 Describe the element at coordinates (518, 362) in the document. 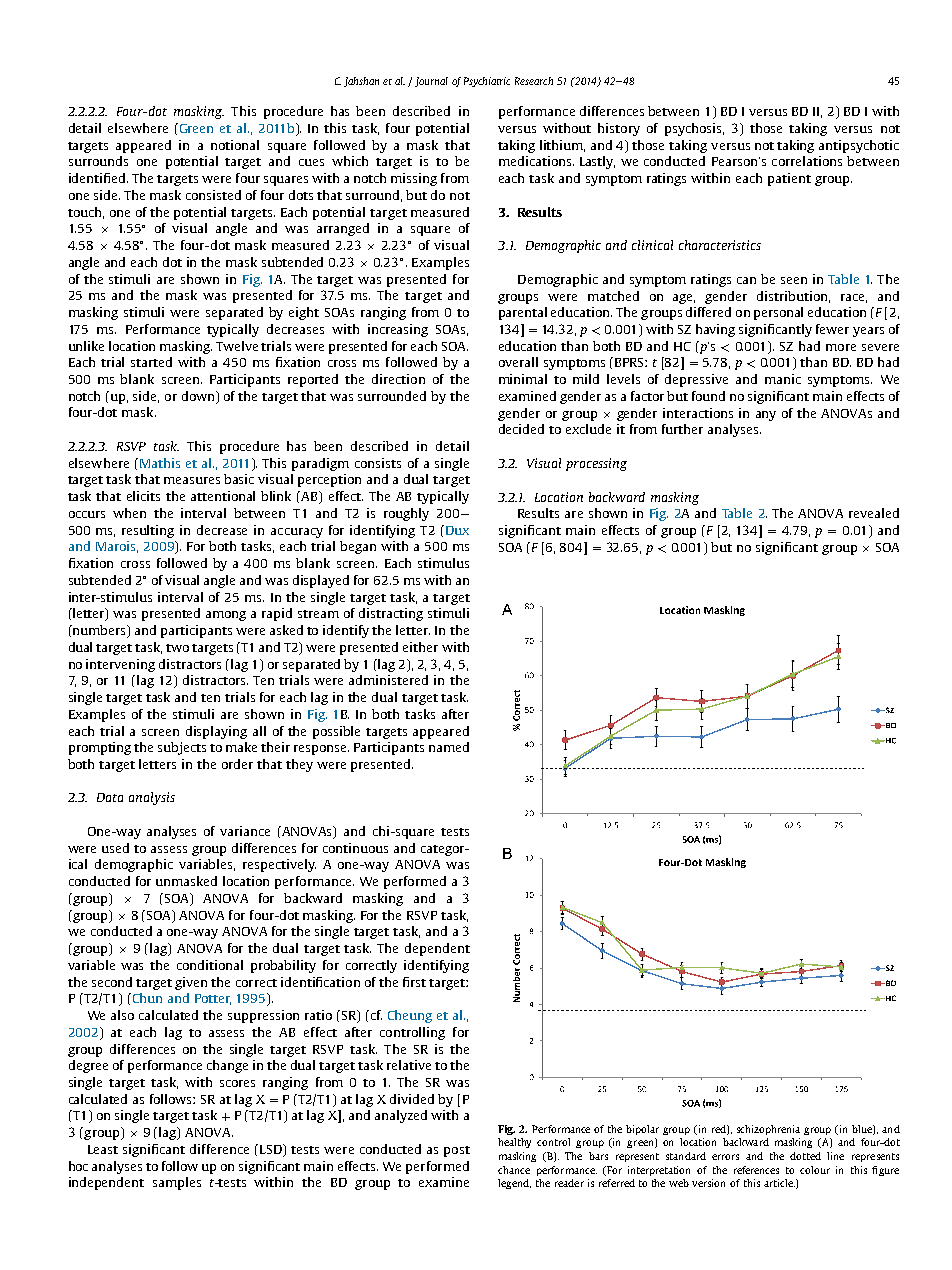

I see `overall` at that location.
